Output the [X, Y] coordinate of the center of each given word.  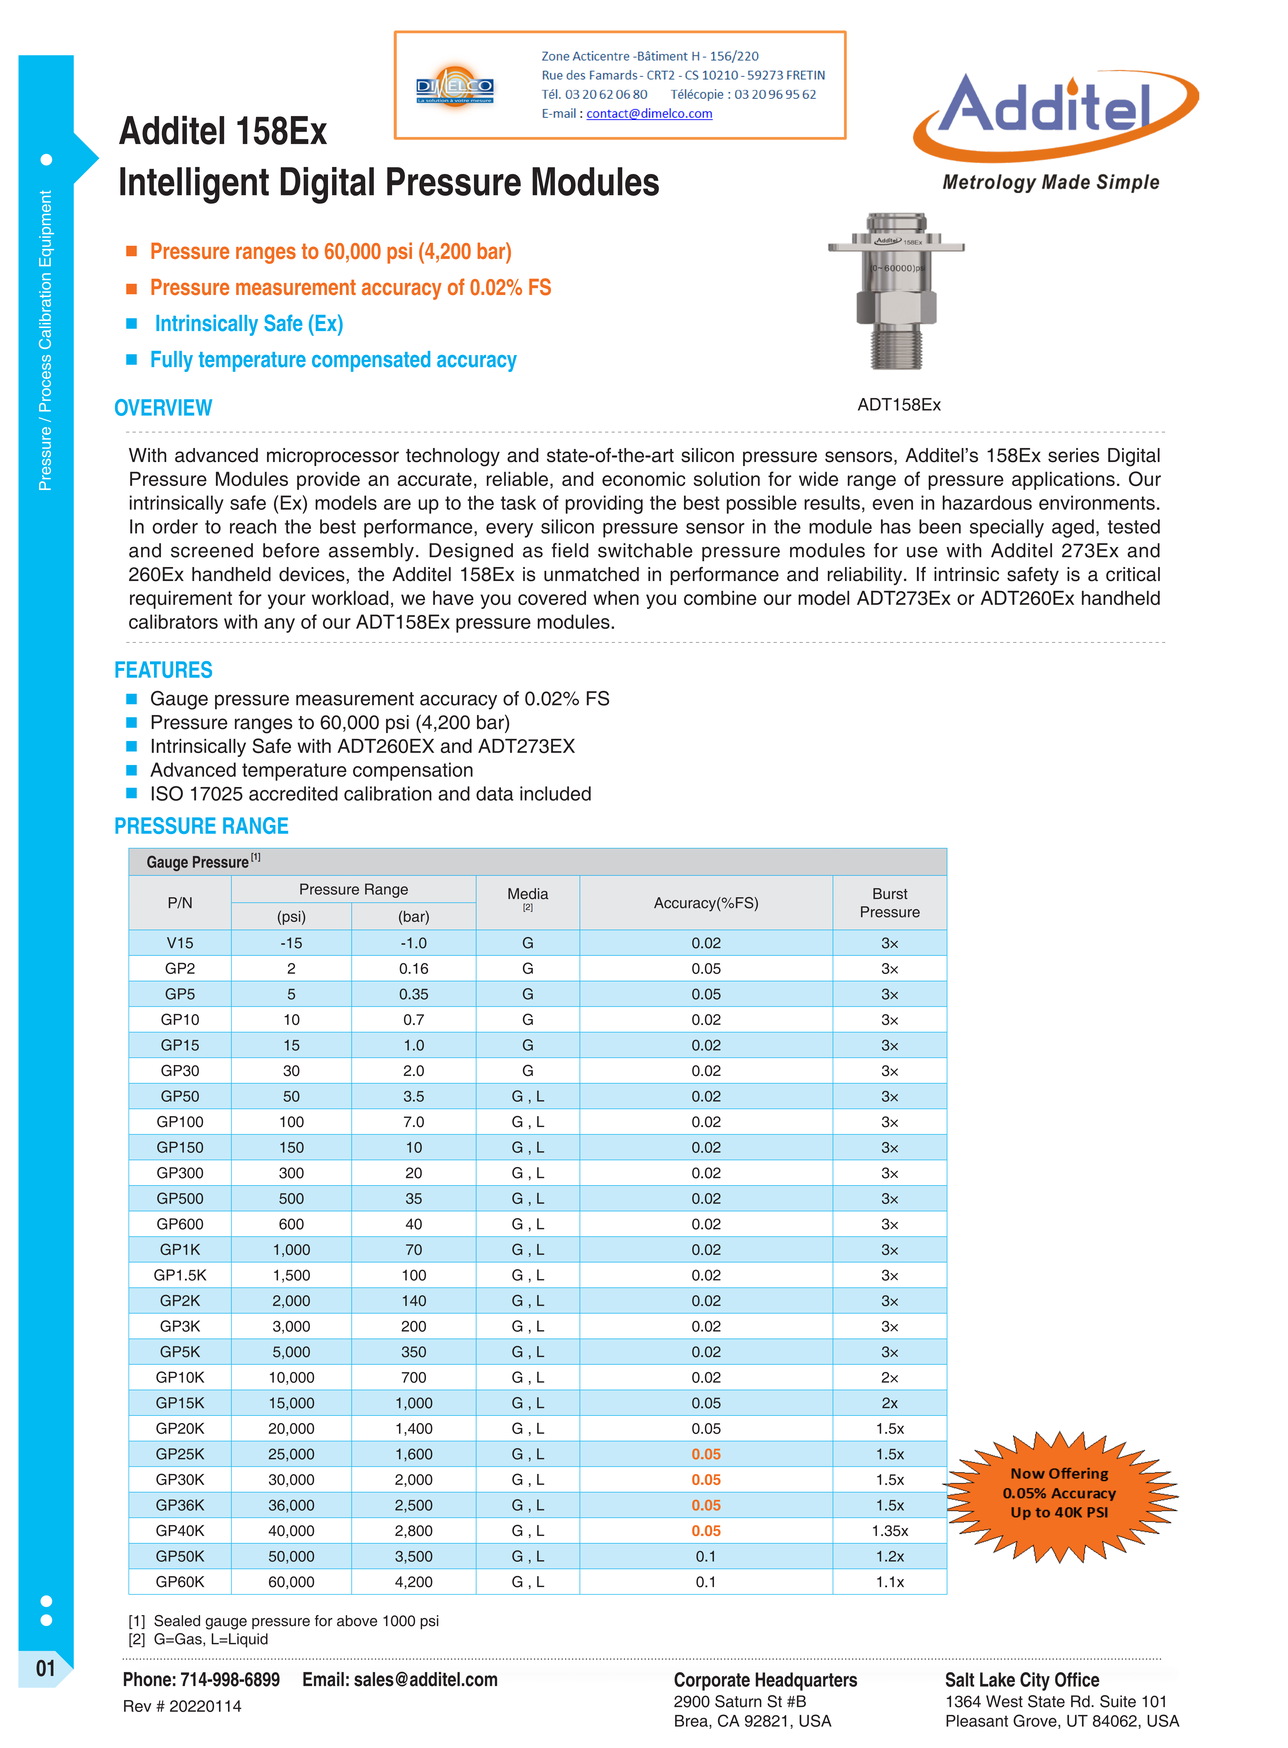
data [495, 793]
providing [604, 504]
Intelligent [194, 185]
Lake [997, 1679]
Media [528, 894]
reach [253, 526]
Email [323, 1679]
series [1073, 455]
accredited [293, 793]
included [555, 793]
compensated [371, 361]
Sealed [177, 1621]
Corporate [712, 1681]
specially [1007, 528]
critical [1133, 574]
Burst [890, 894]
